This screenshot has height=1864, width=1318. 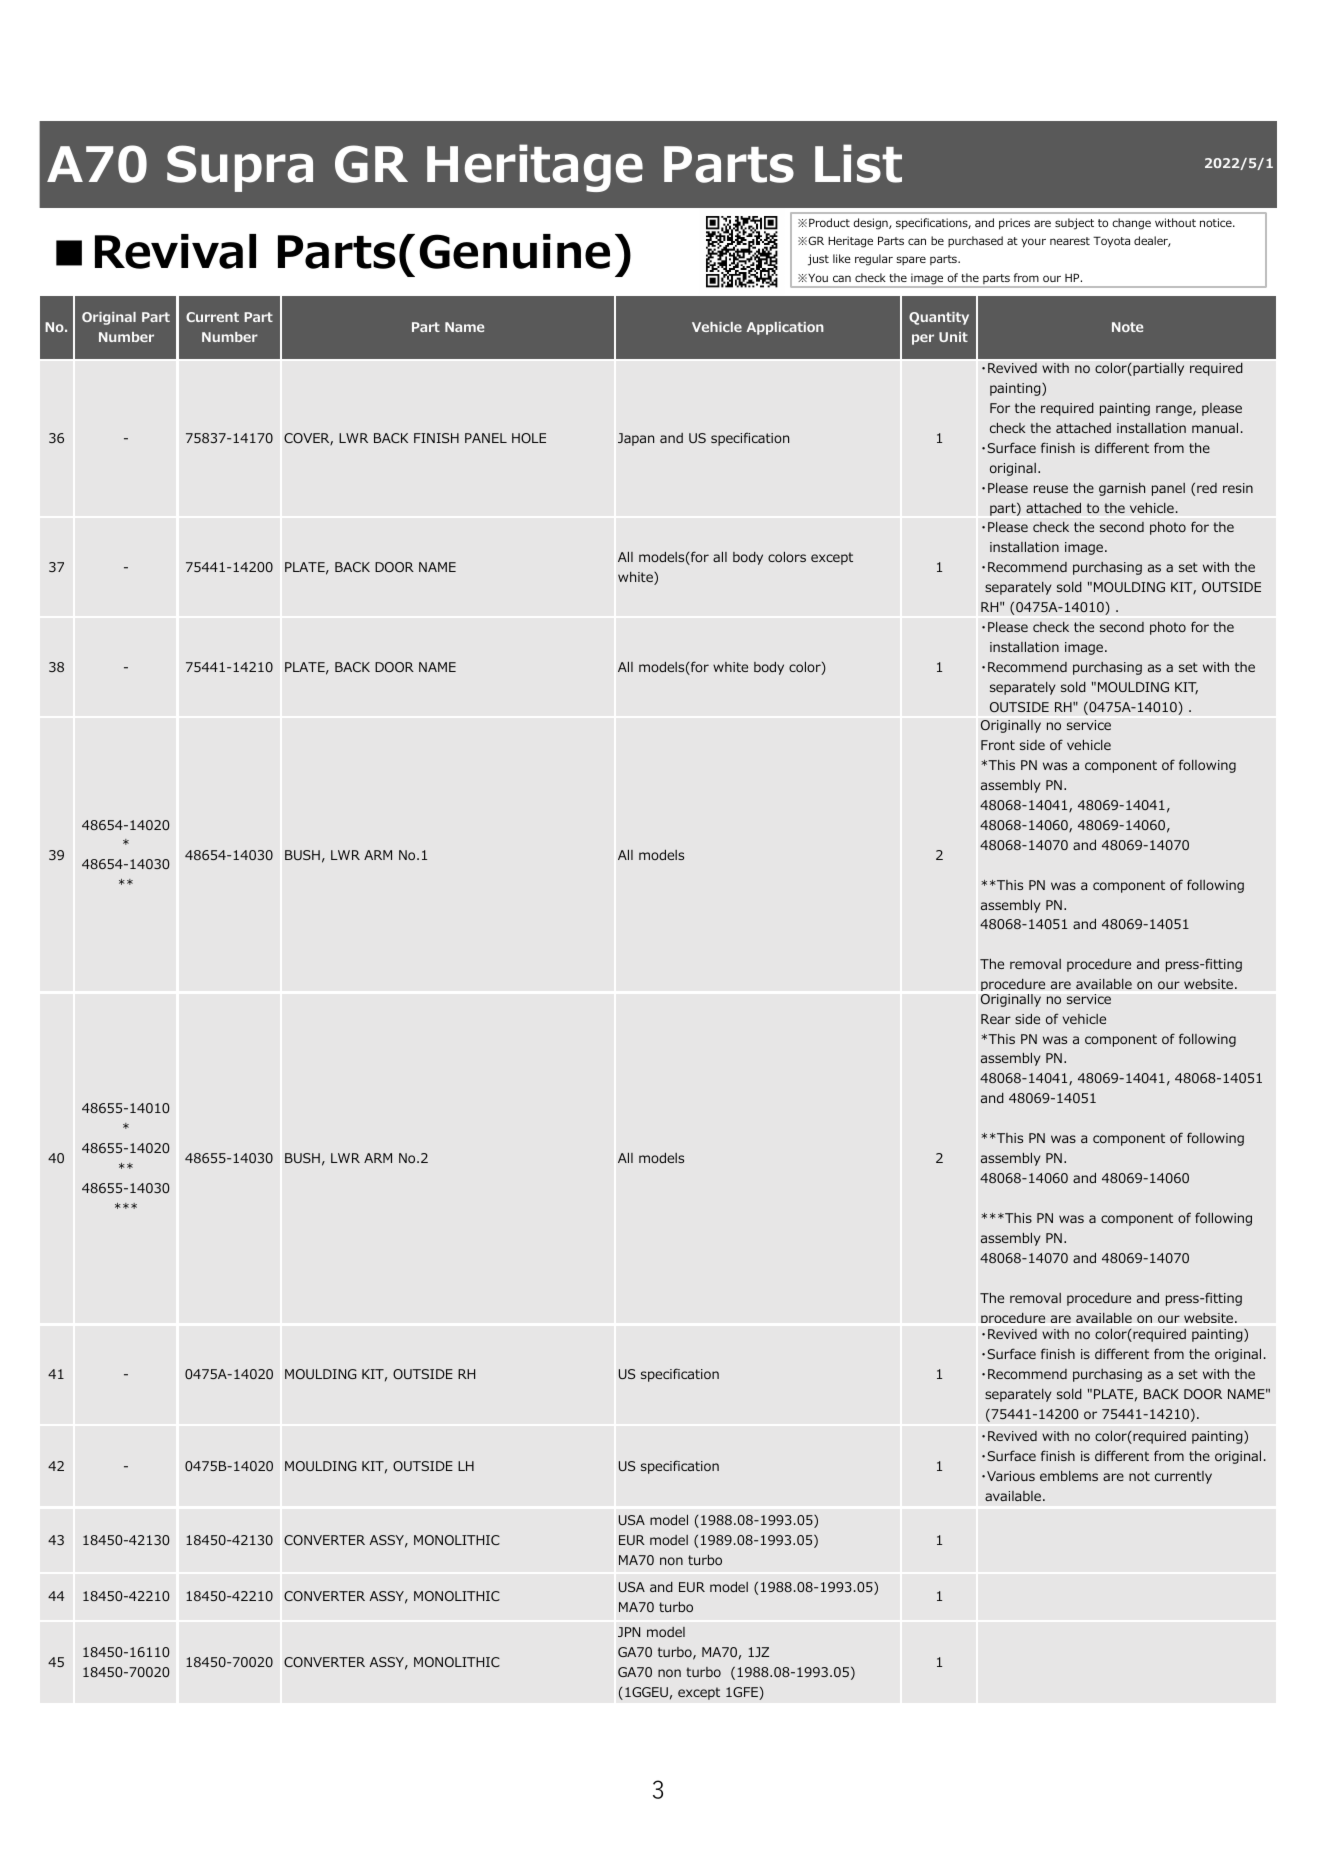 What do you see at coordinates (1131, 224) in the screenshot?
I see `change` at bounding box center [1131, 224].
